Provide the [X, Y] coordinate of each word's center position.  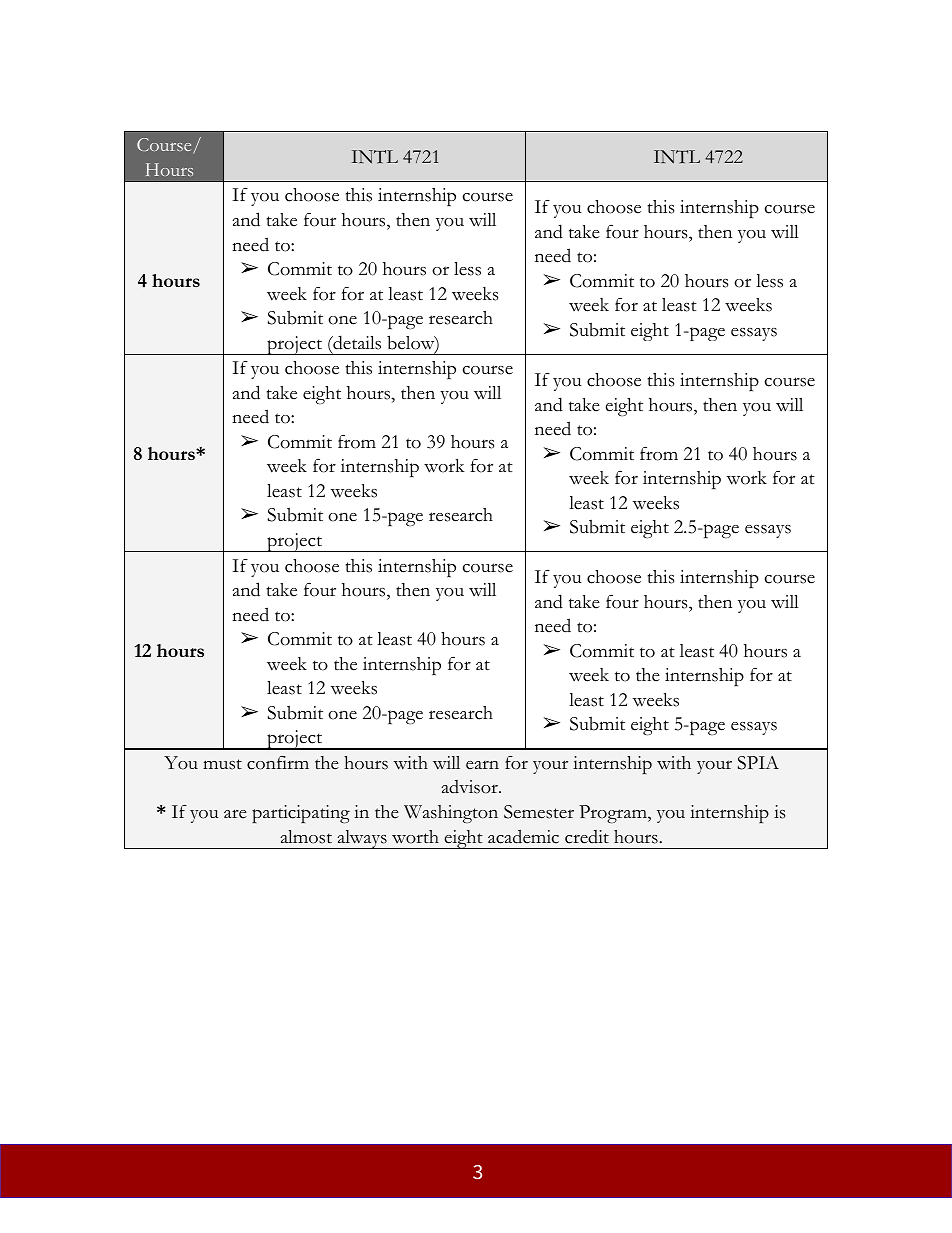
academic [523, 836]
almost [306, 837]
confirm [278, 762]
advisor [470, 787]
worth [415, 837]
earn [482, 765]
